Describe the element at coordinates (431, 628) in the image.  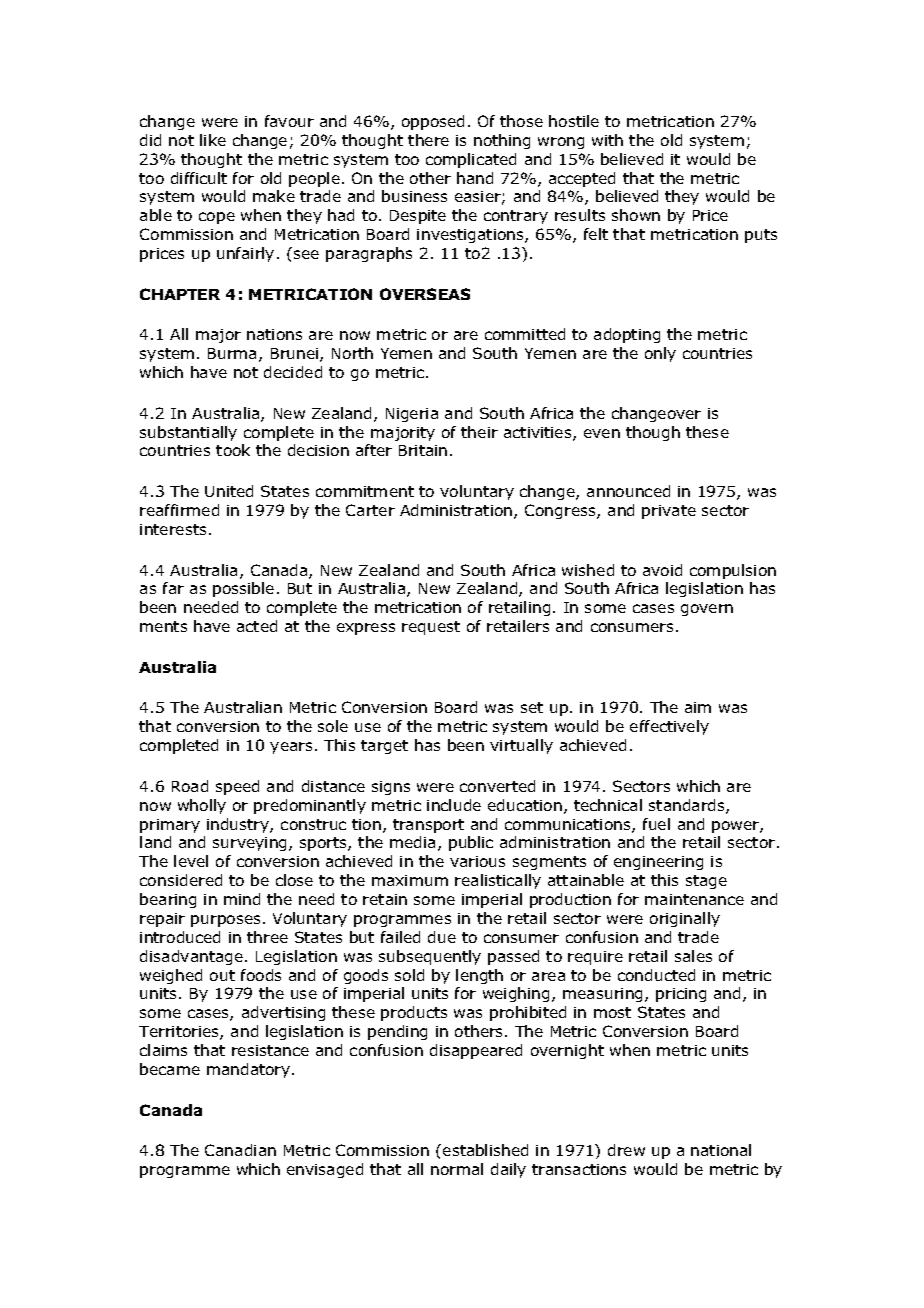
I see `request` at that location.
